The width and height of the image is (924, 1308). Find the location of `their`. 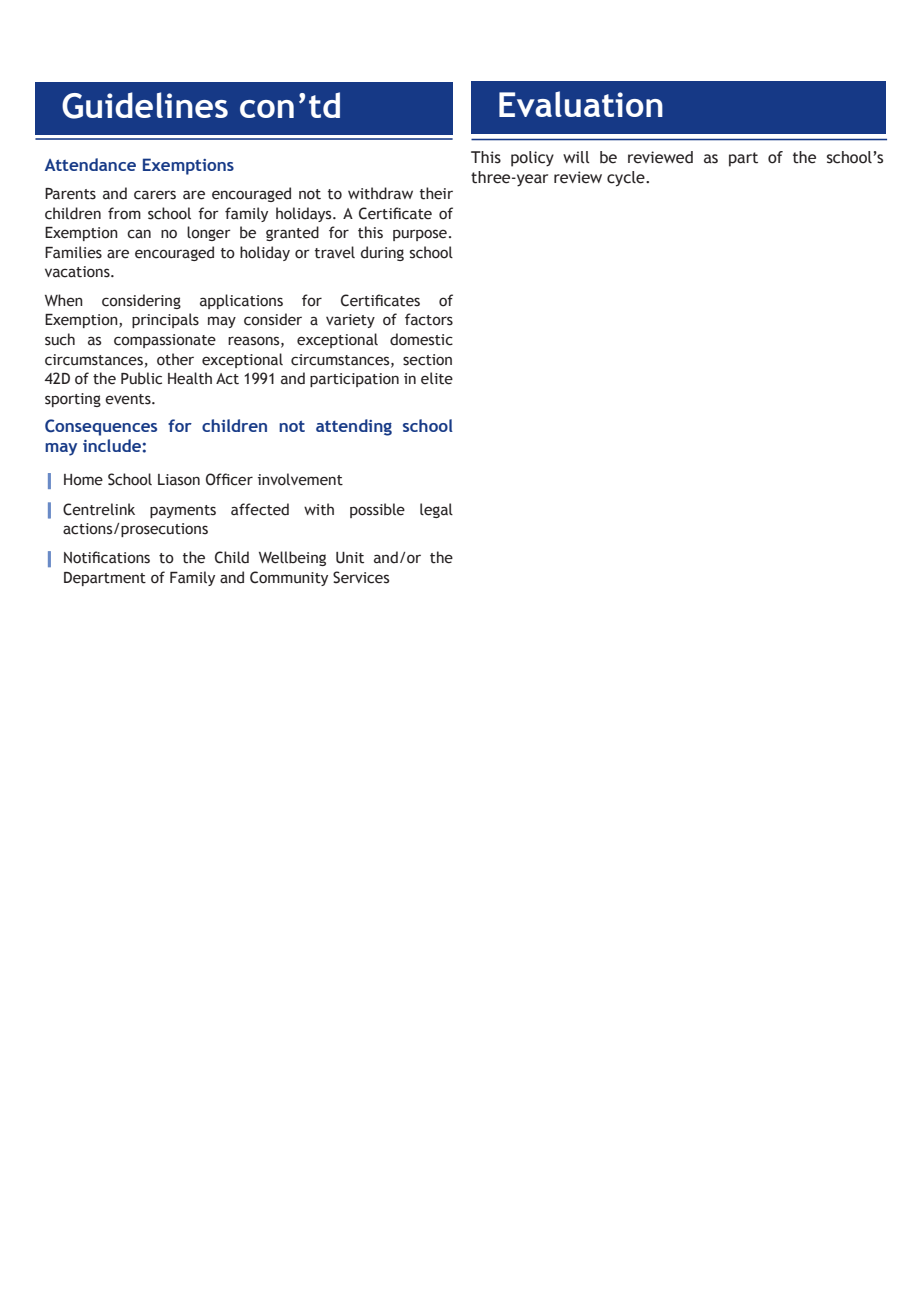

their is located at coordinates (436, 193).
